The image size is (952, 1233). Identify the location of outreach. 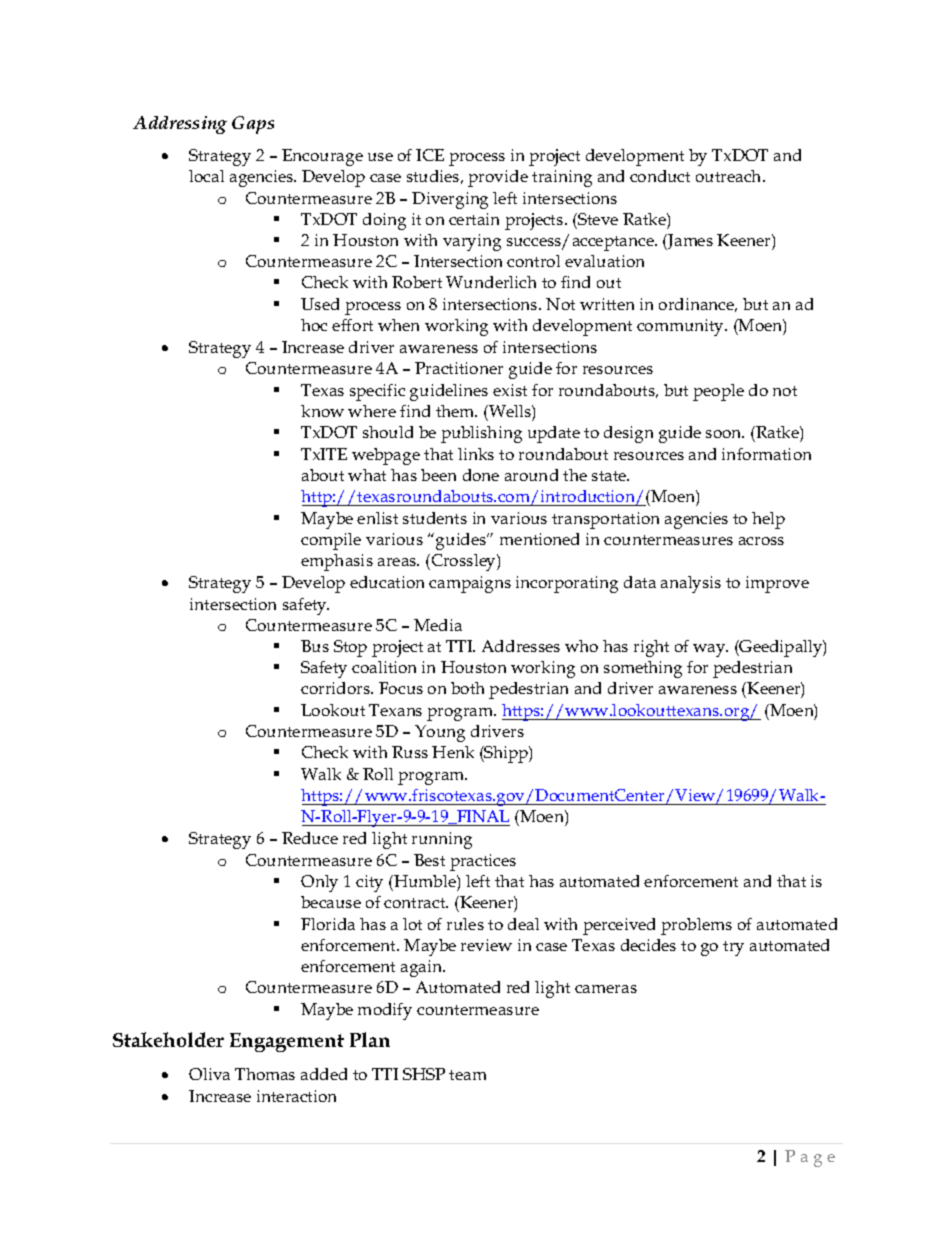
(730, 176).
